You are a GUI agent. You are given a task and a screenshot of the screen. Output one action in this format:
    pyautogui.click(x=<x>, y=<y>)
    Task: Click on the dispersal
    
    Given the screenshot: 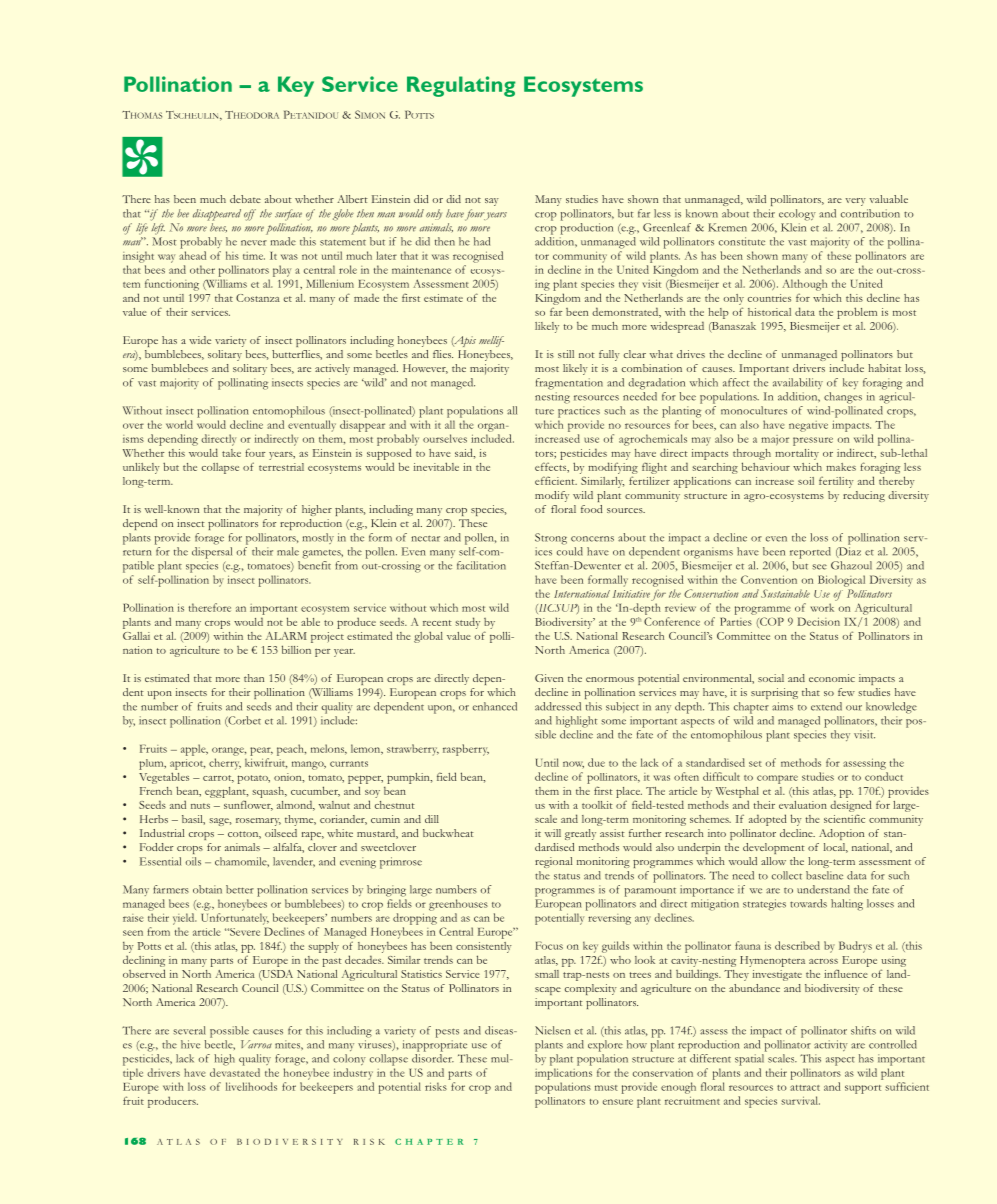 What is the action you would take?
    pyautogui.click(x=212, y=553)
